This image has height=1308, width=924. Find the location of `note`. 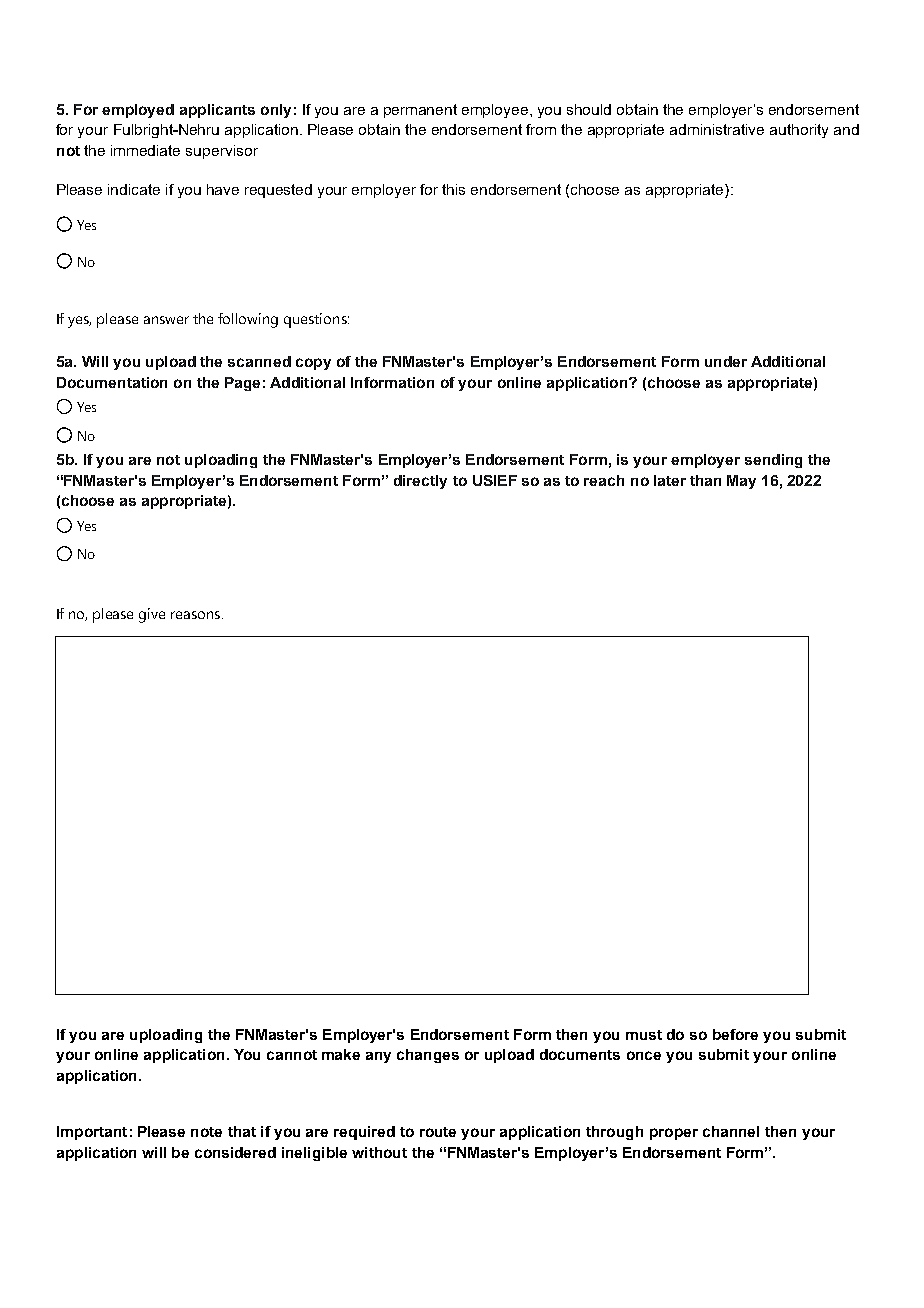

note is located at coordinates (206, 1132).
